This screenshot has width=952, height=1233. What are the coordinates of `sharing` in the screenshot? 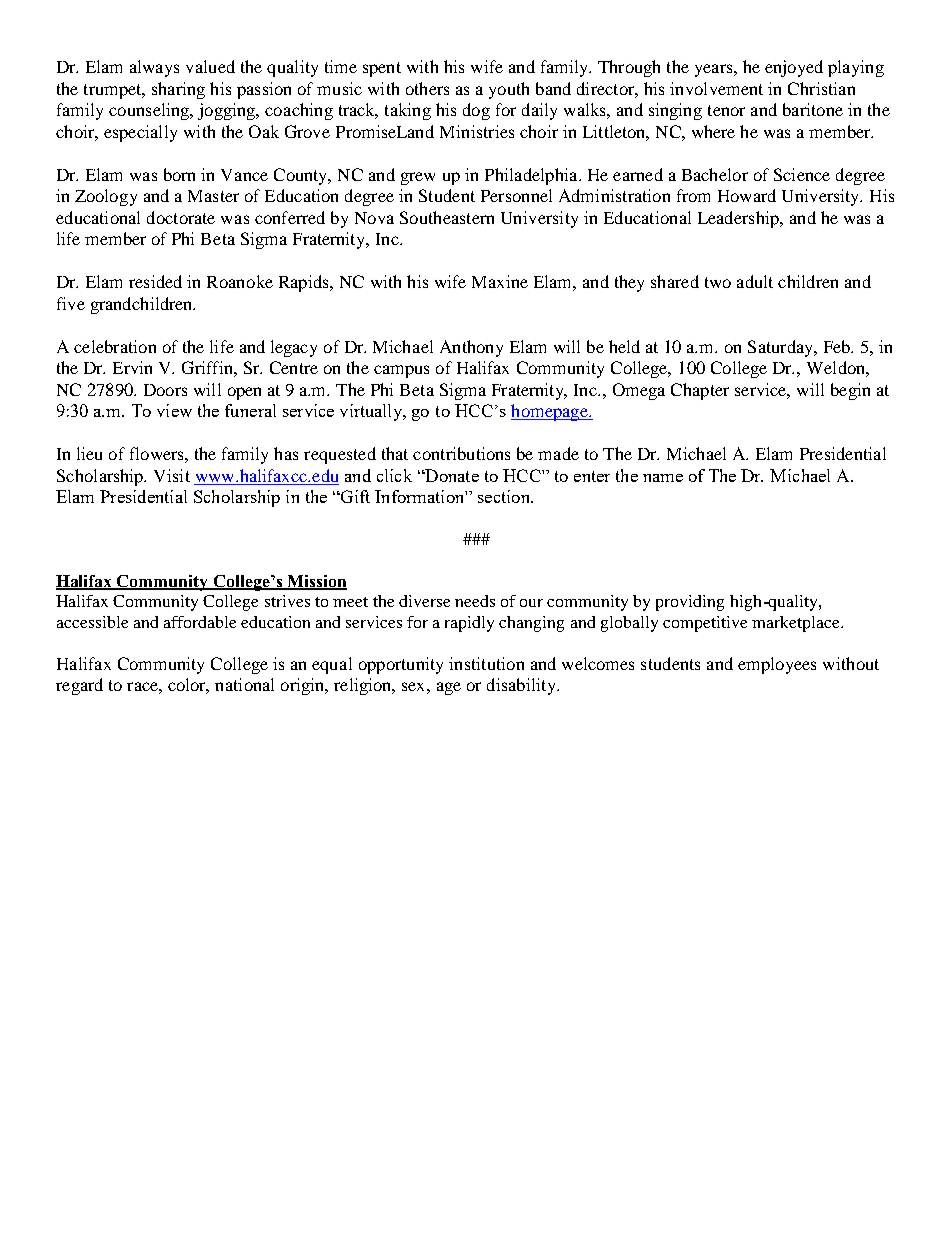 It's located at (178, 90).
